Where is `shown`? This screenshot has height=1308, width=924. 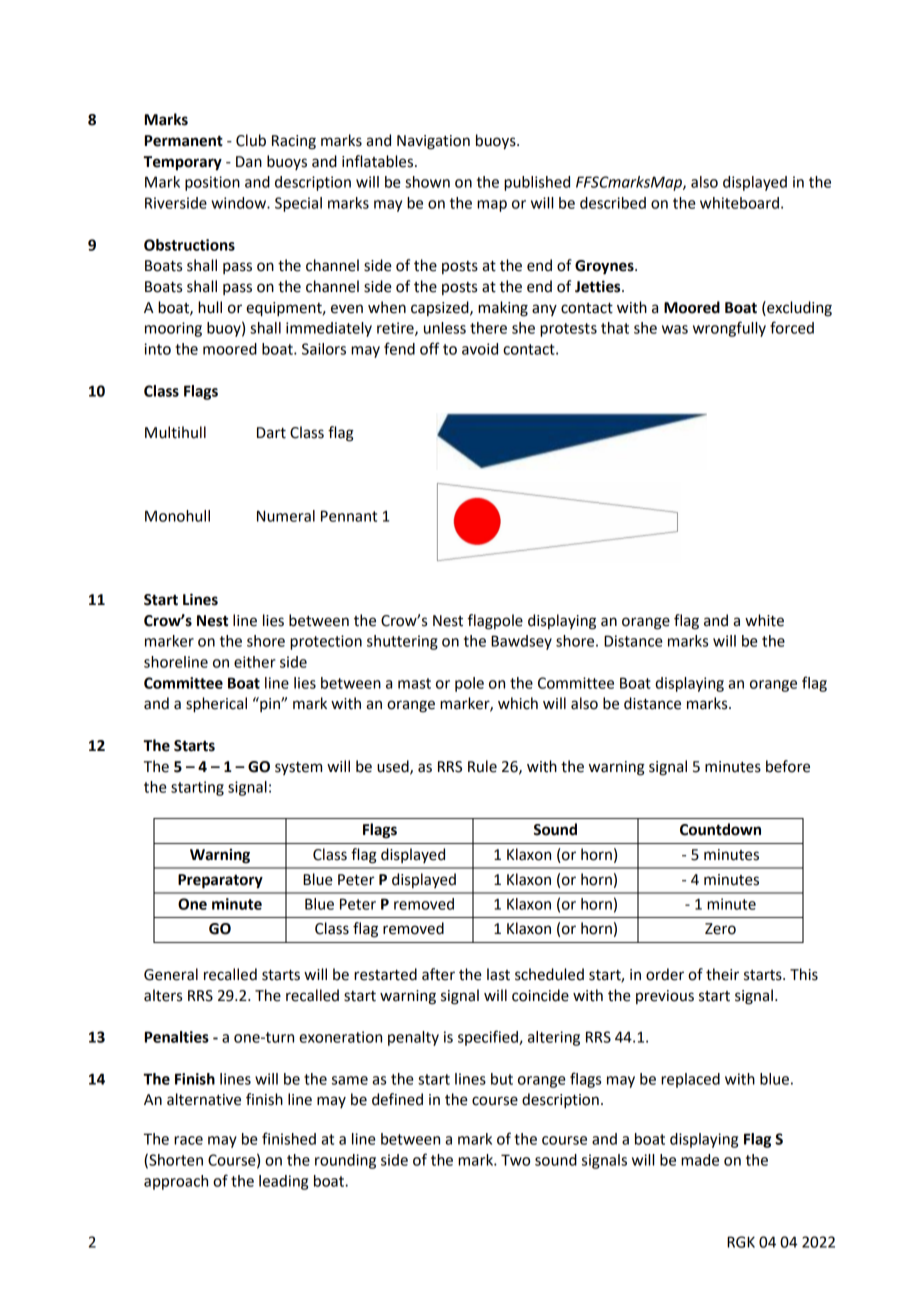 shown is located at coordinates (427, 182).
